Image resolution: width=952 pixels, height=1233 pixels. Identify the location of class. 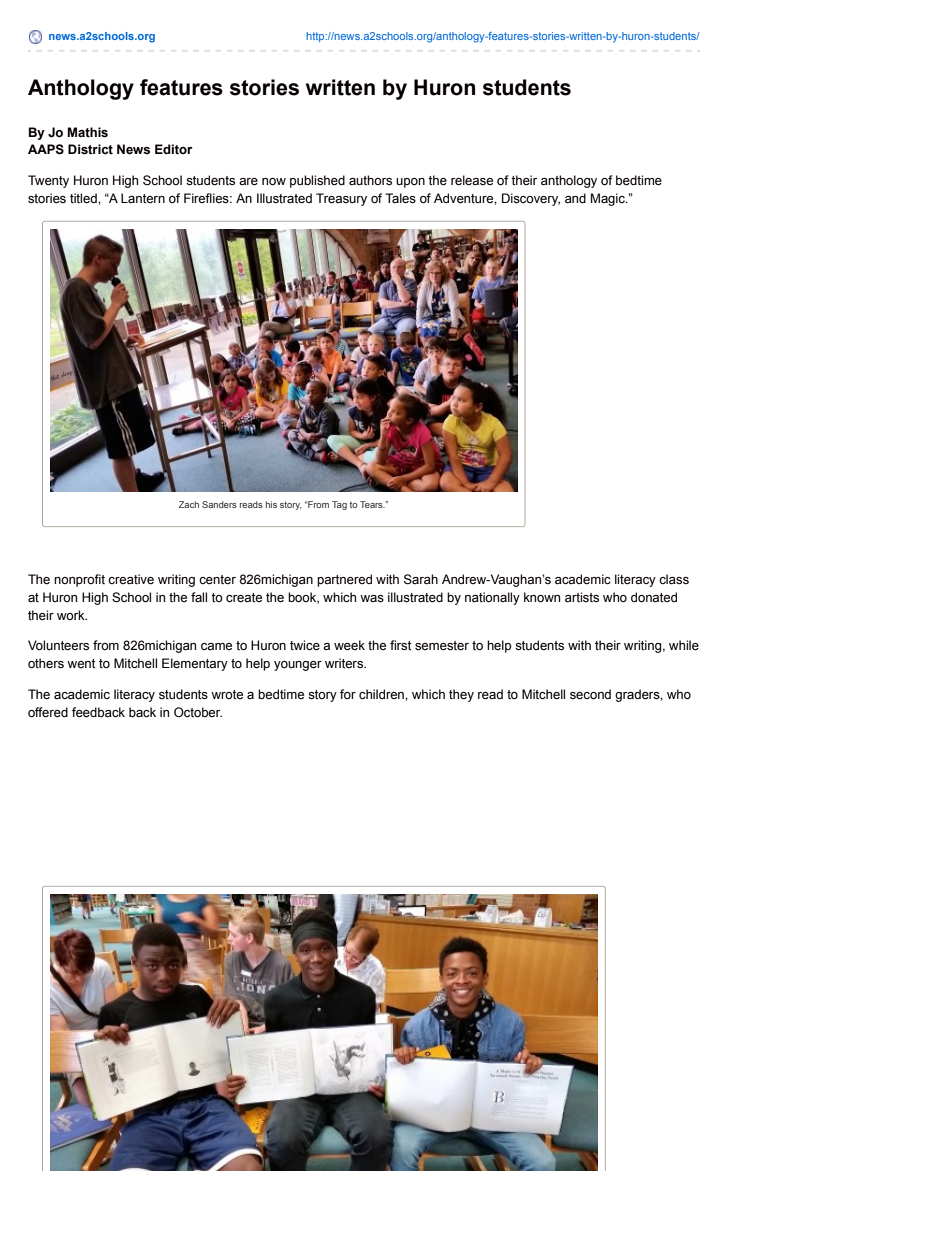
(674, 579).
